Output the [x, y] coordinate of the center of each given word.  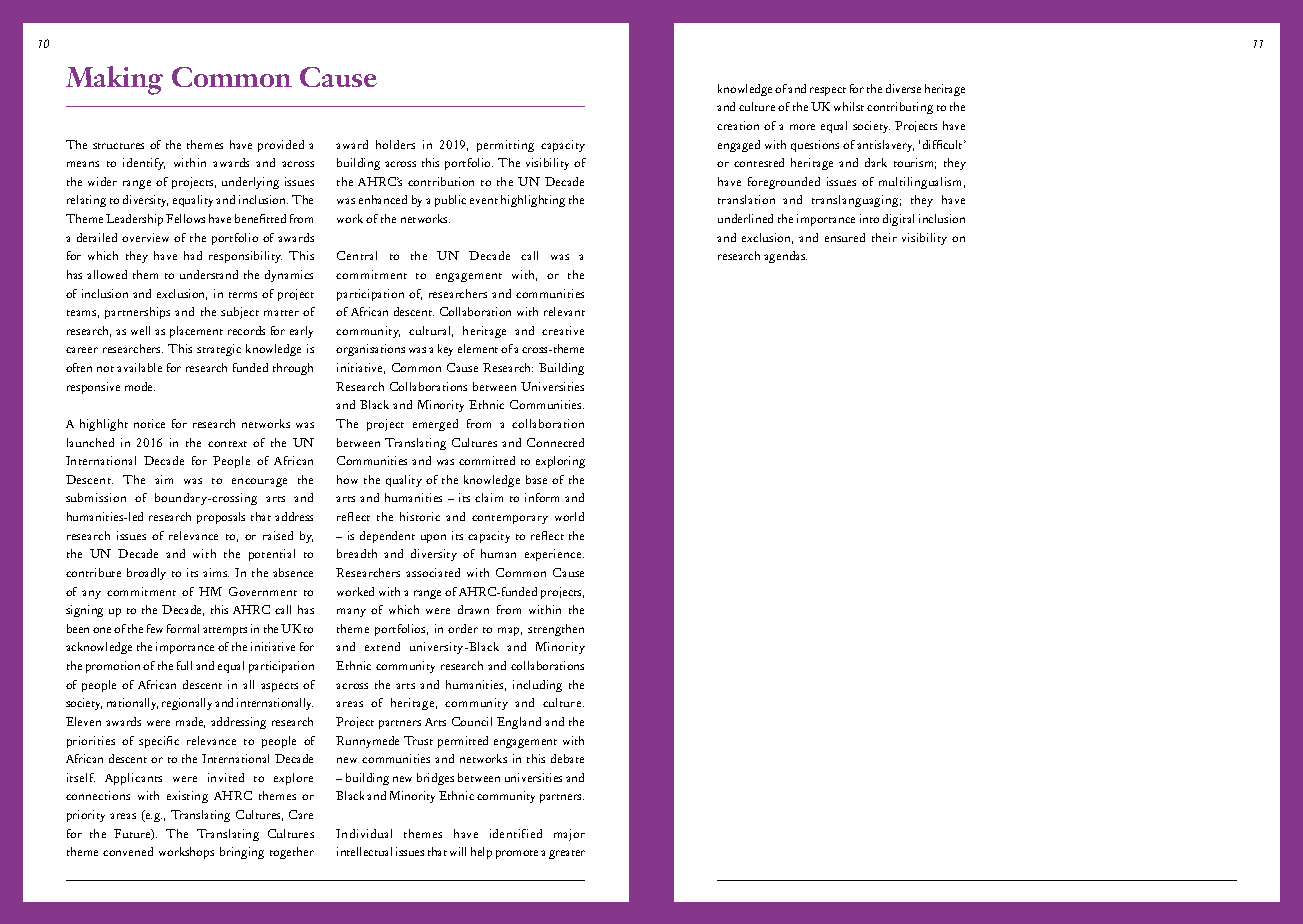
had [193, 255]
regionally [187, 704]
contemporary [510, 519]
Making [114, 80]
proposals [221, 518]
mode [140, 386]
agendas [785, 257]
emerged [435, 425]
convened [128, 851]
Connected [555, 442]
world [569, 516]
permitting [505, 146]
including [537, 686]
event [484, 201]
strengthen [556, 630]
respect [828, 91]
